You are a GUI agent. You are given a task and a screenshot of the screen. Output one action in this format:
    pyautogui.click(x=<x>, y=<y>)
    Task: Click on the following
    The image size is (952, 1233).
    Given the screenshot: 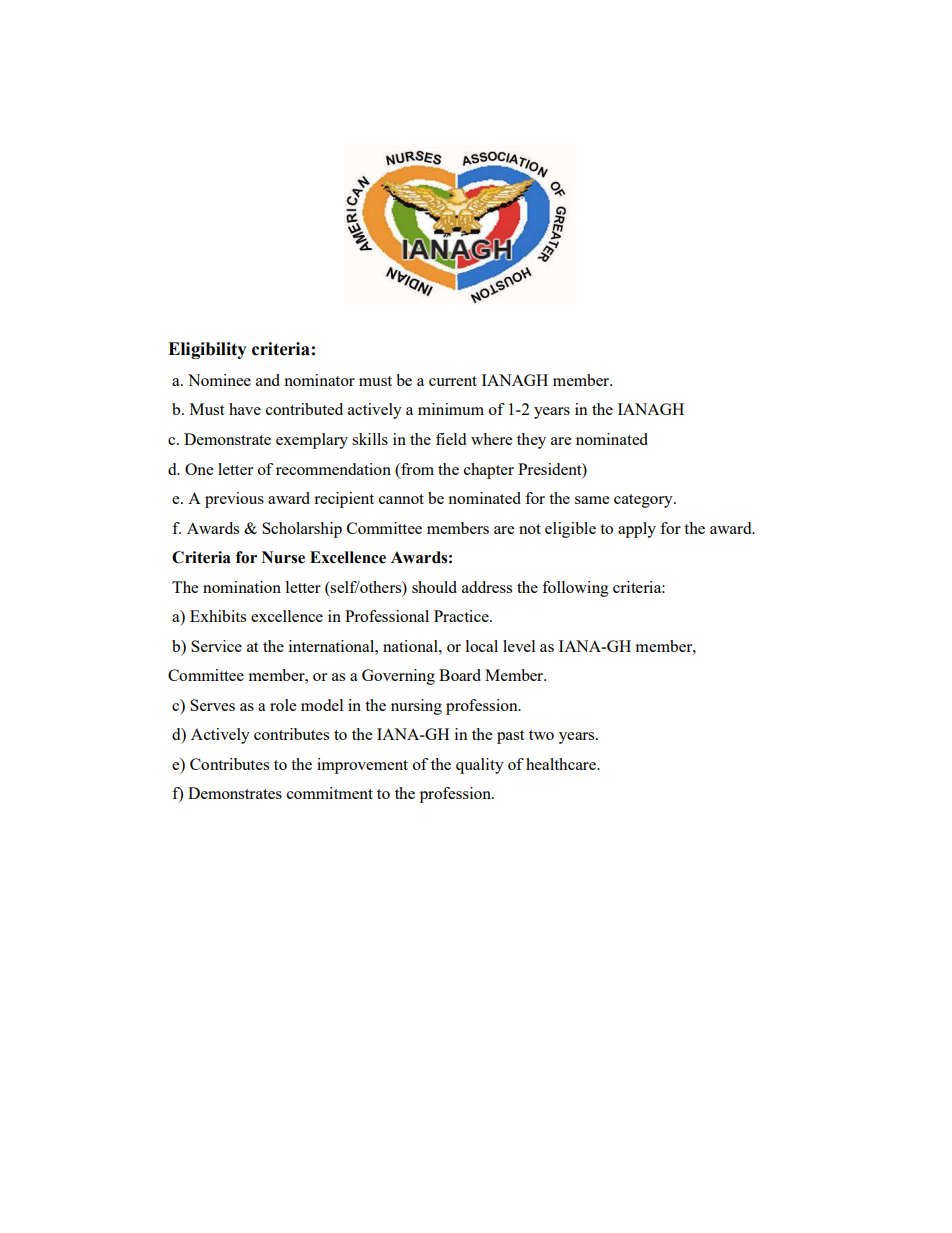 What is the action you would take?
    pyautogui.click(x=575, y=589)
